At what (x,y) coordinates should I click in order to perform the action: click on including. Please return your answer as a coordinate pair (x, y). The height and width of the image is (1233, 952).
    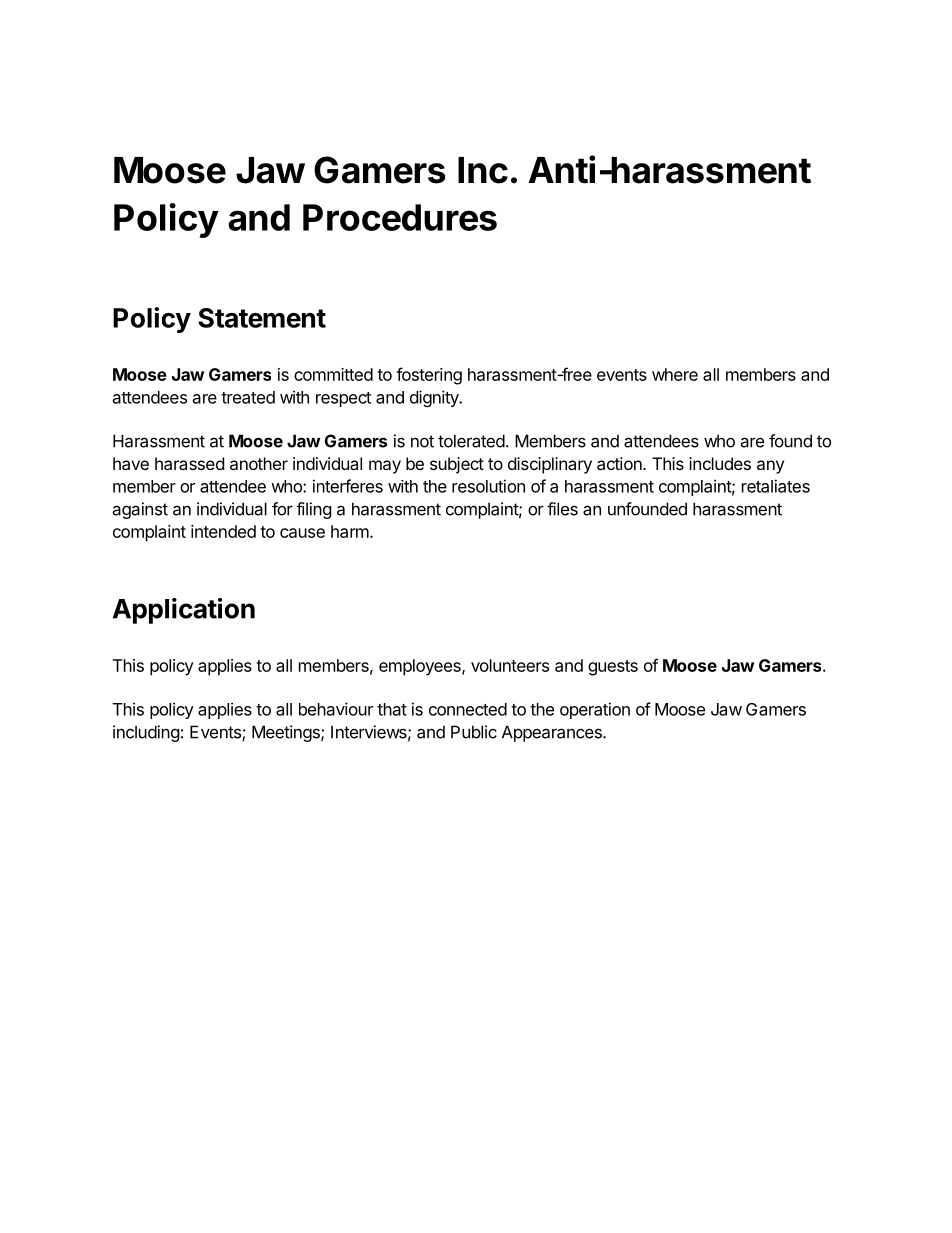
    Looking at the image, I should click on (146, 733).
